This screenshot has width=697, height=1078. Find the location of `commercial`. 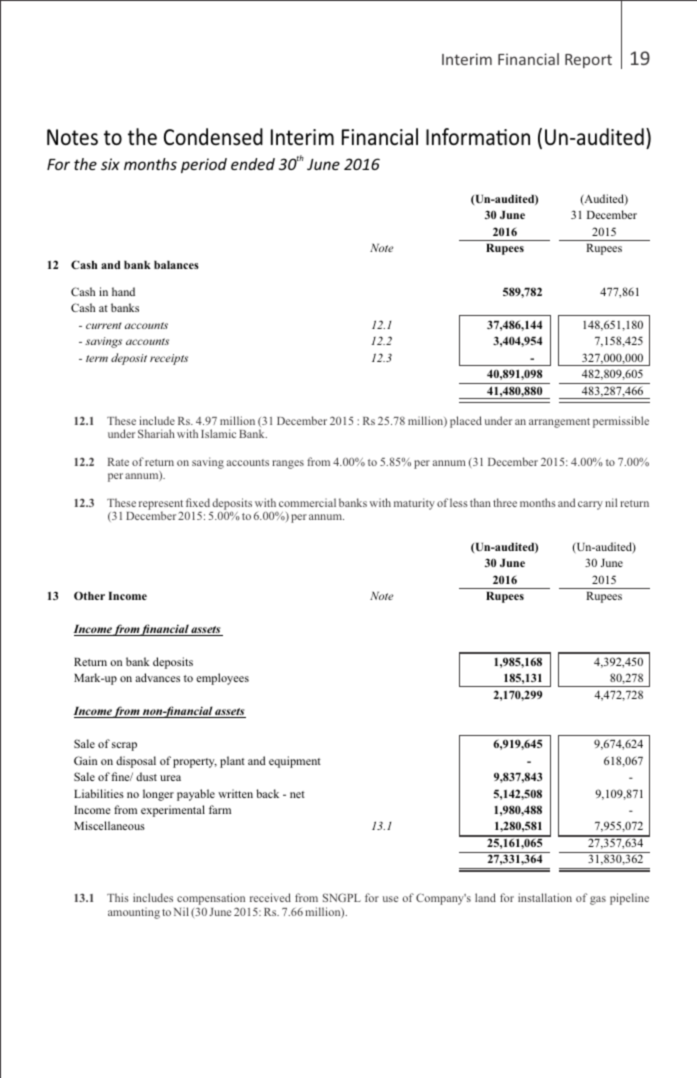

commercial is located at coordinates (307, 502).
